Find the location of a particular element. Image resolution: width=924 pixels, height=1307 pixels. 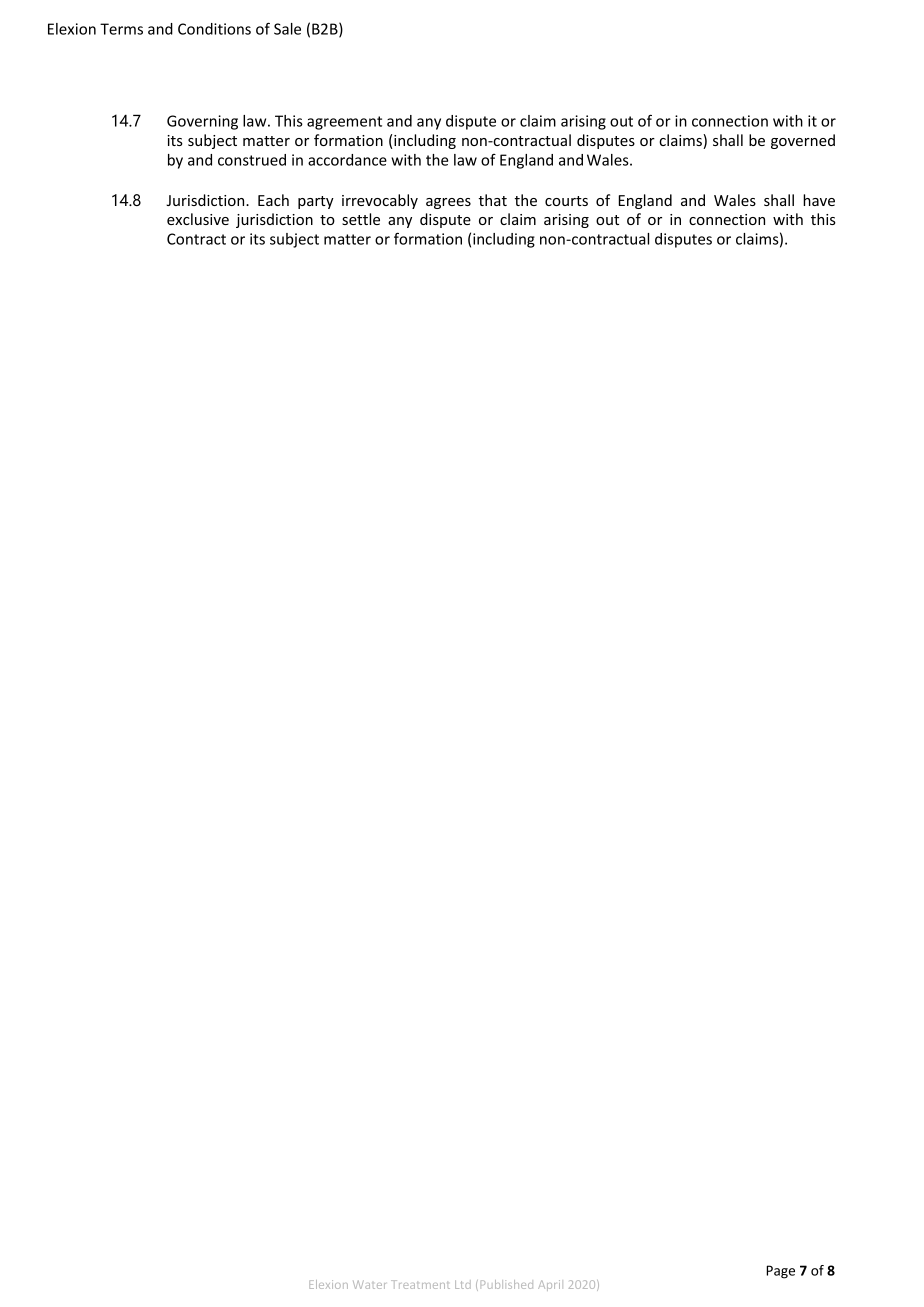

Water is located at coordinates (369, 1284).
